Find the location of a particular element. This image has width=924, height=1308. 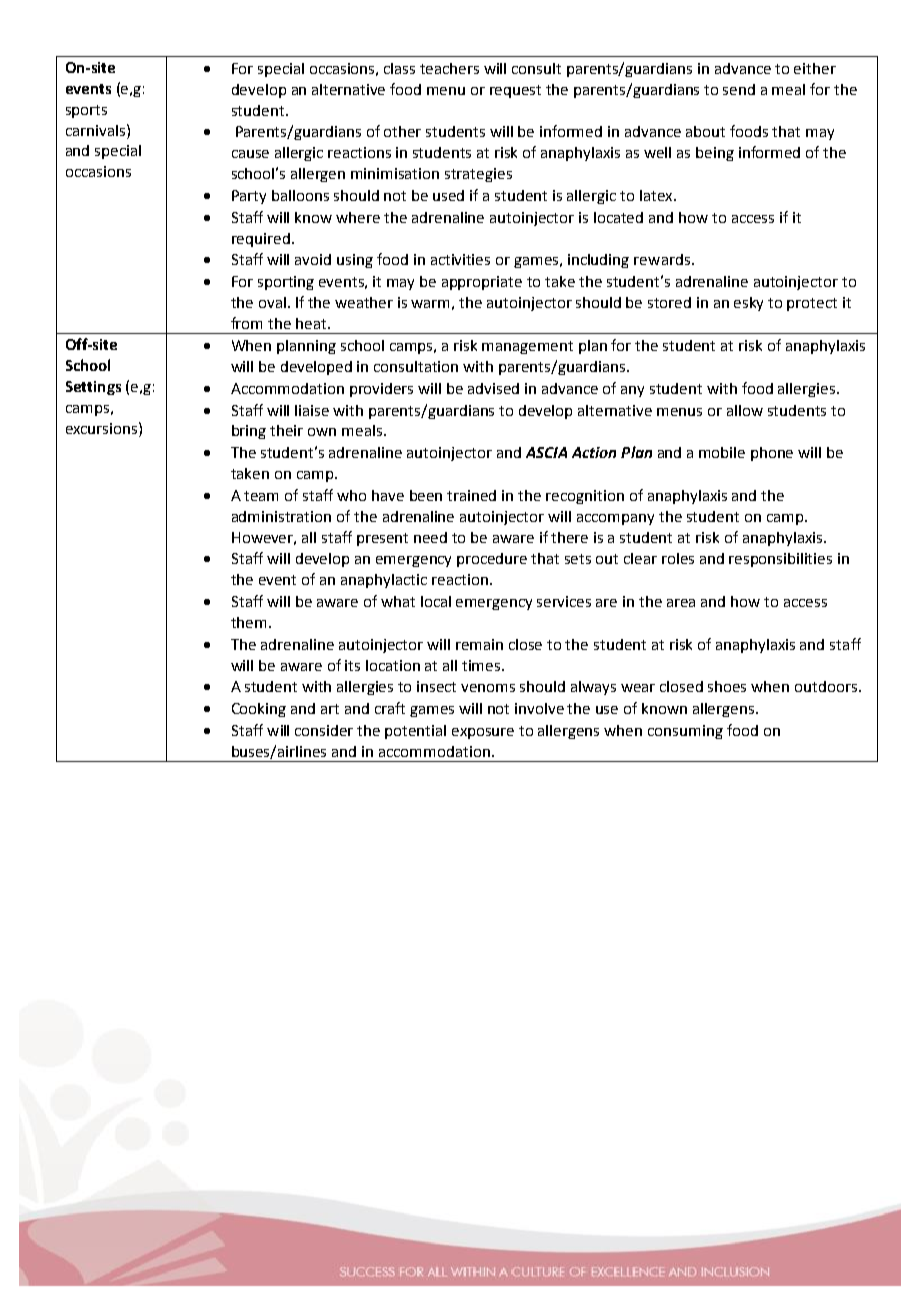

stored is located at coordinates (669, 302).
